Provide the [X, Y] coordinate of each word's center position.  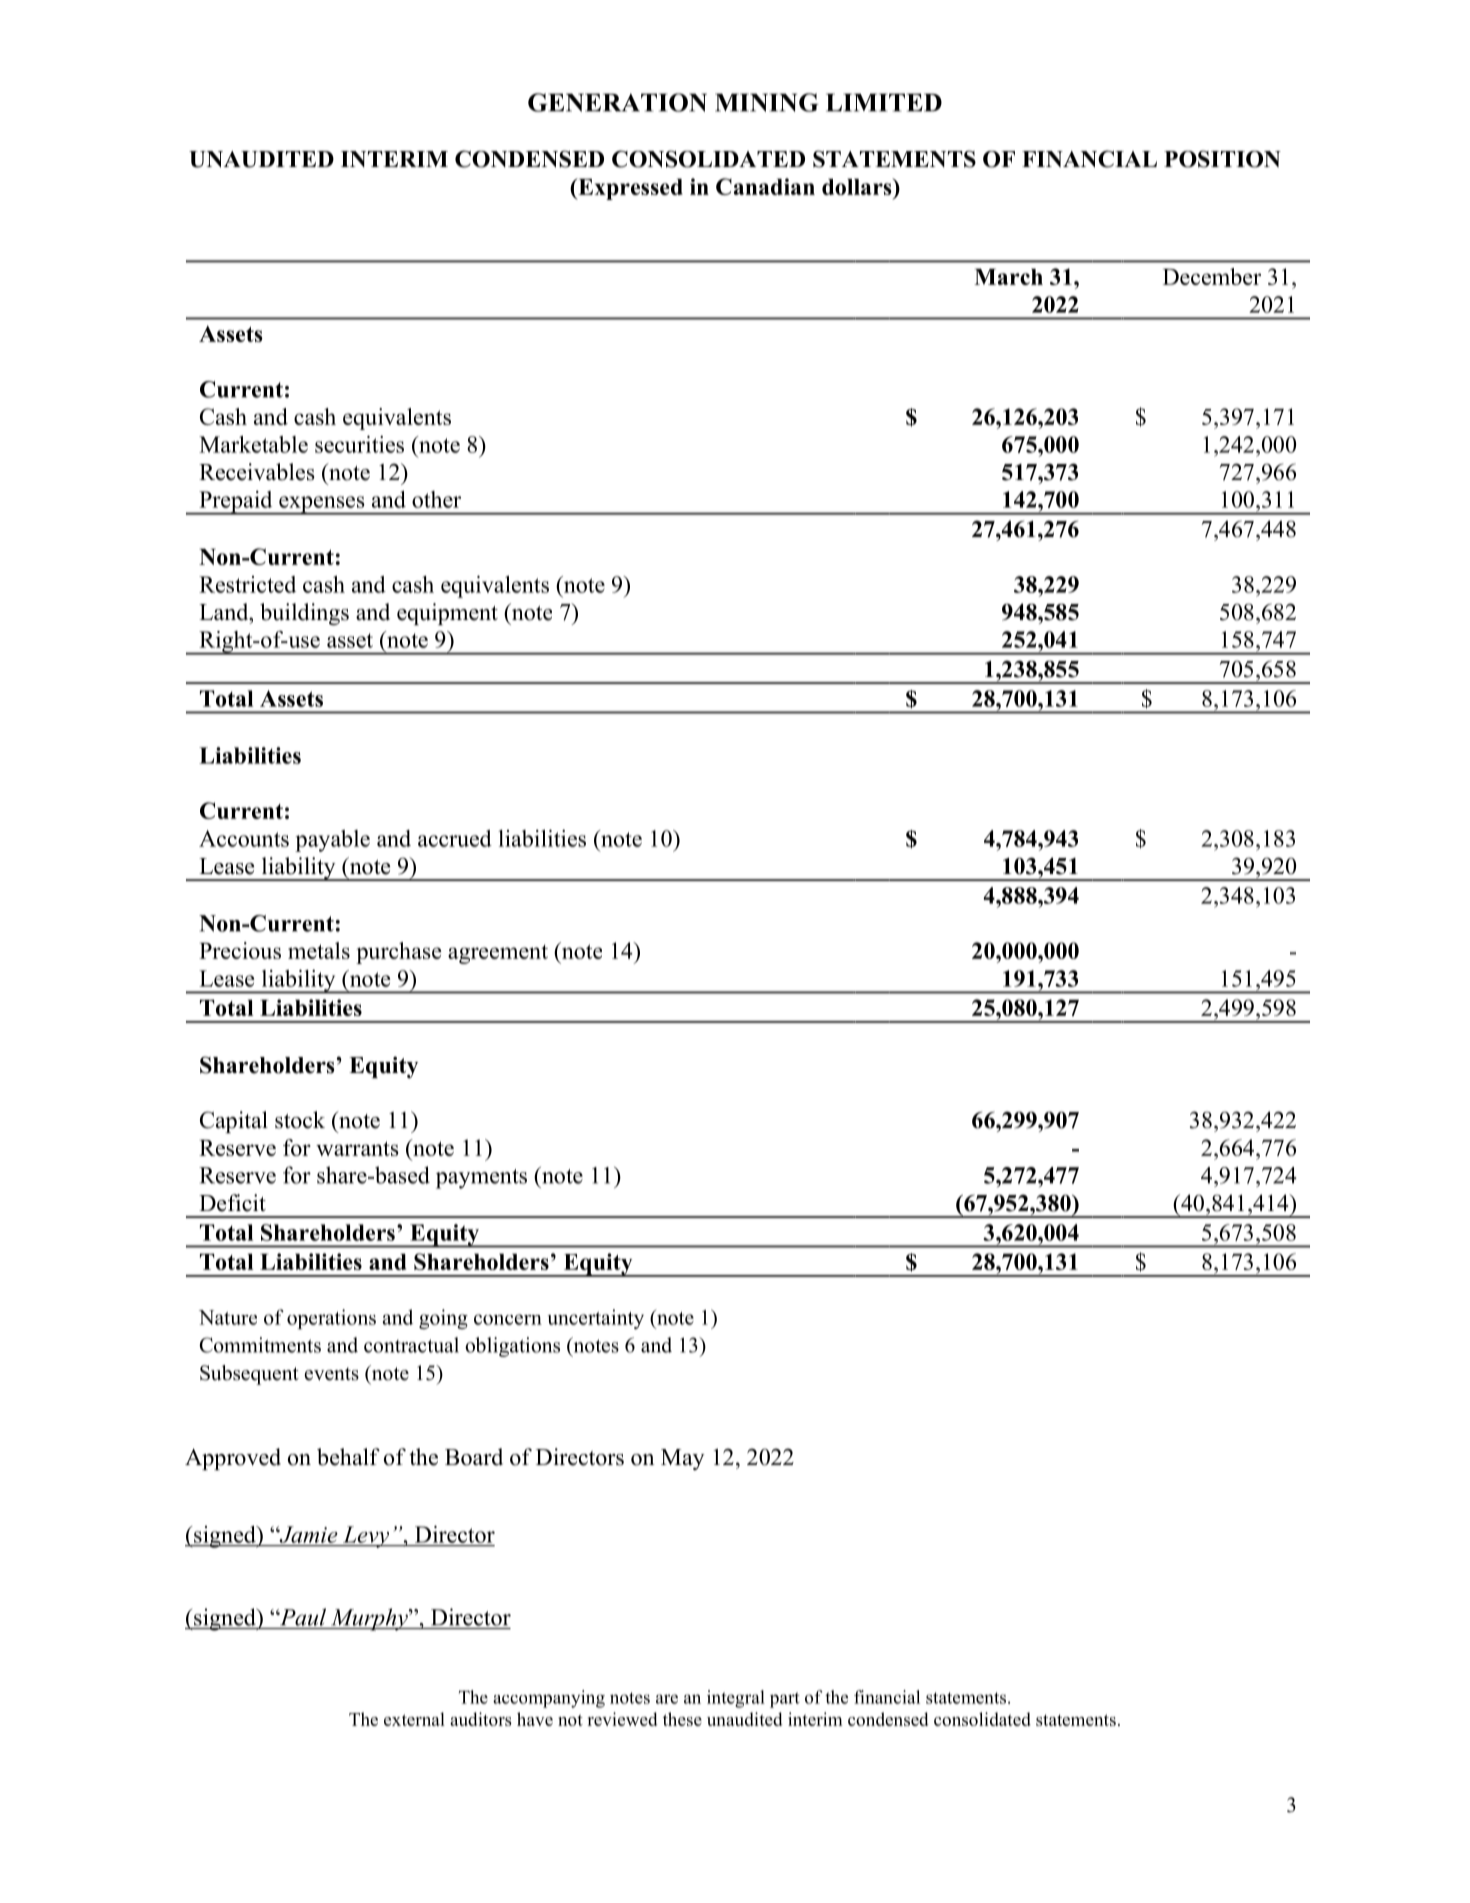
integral [736, 1699]
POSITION [1222, 159]
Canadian [765, 186]
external [414, 1719]
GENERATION [617, 102]
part [785, 1700]
